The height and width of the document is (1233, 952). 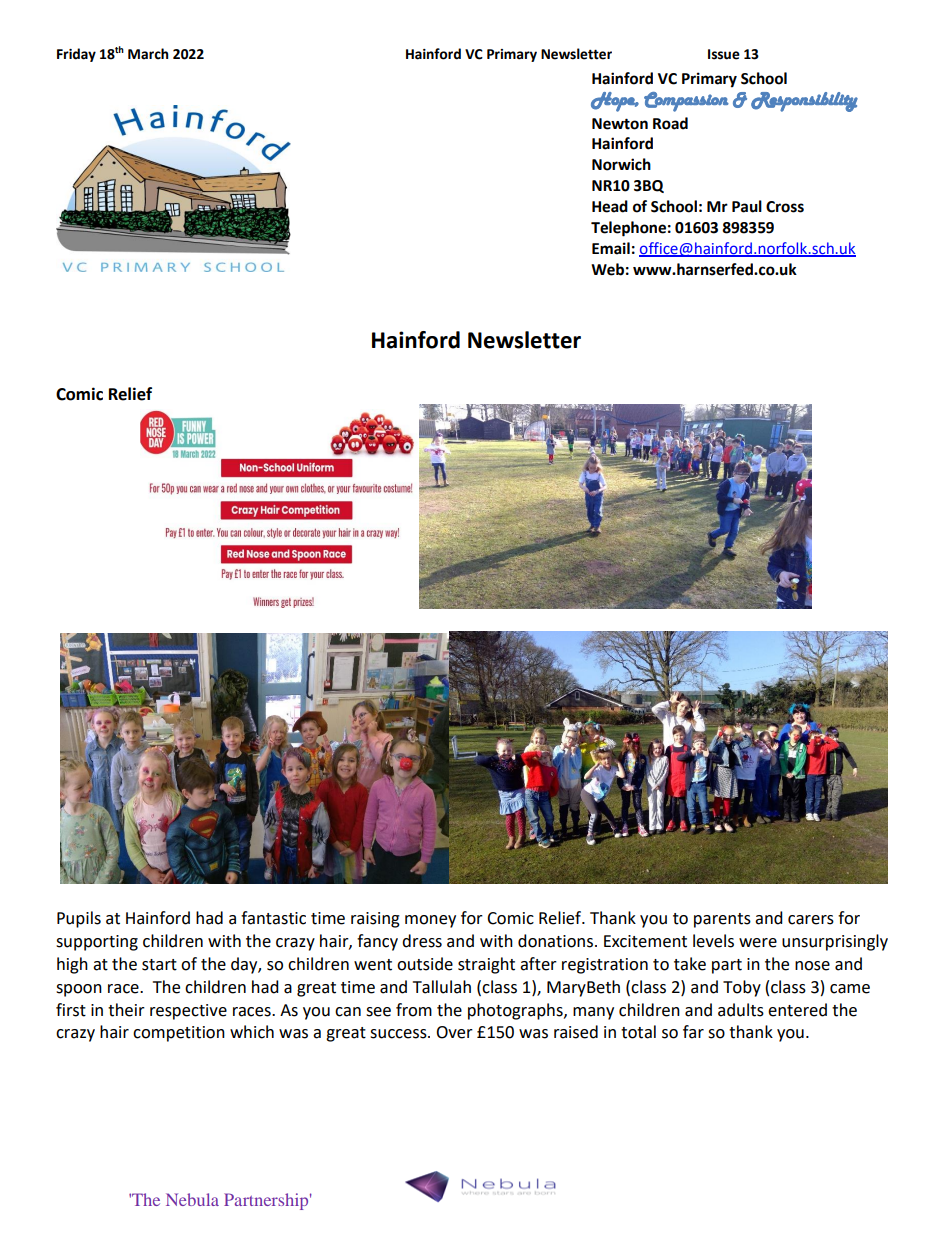 What do you see at coordinates (620, 124) in the document?
I see `Newton` at bounding box center [620, 124].
